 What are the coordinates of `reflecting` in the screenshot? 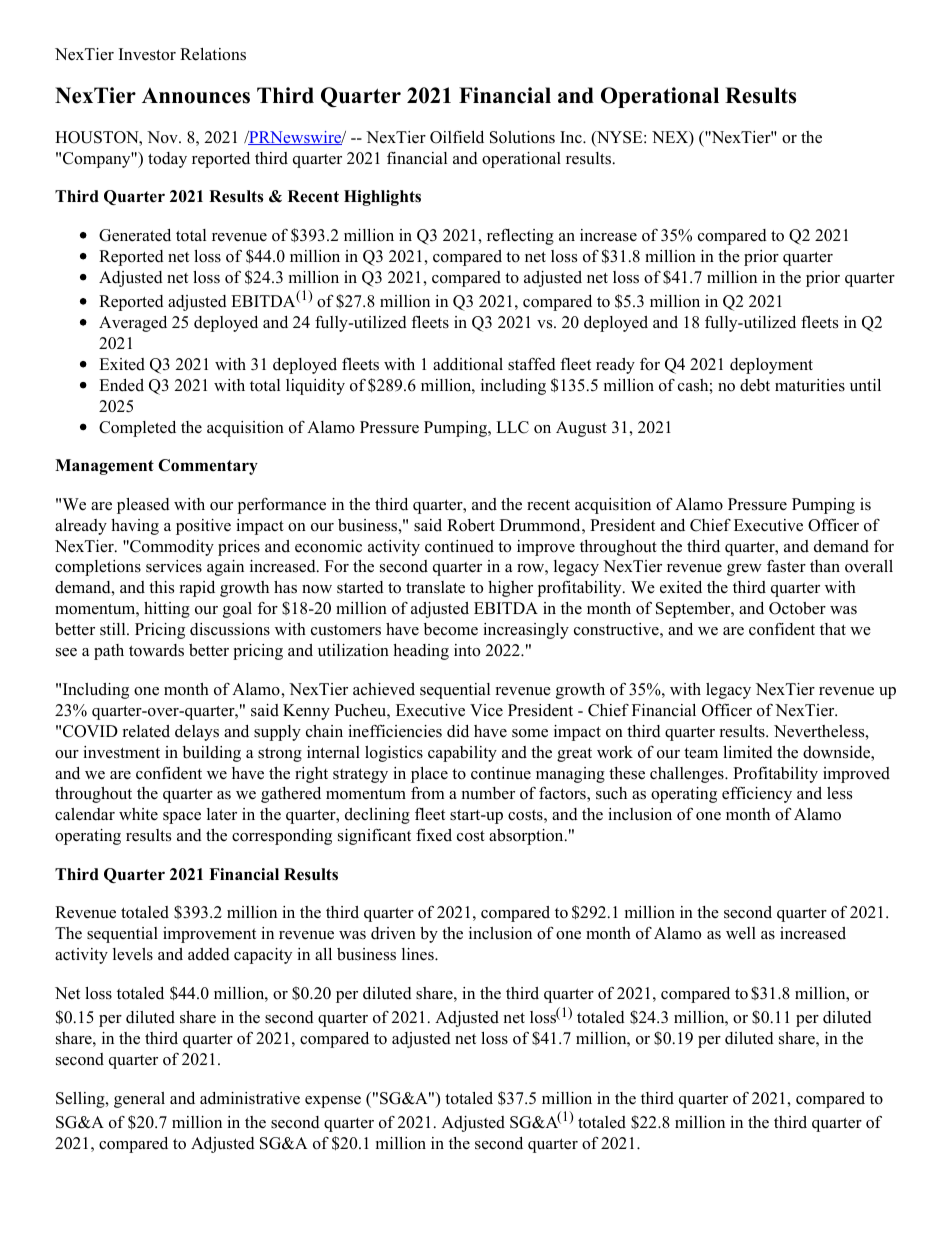 It's located at (520, 237).
